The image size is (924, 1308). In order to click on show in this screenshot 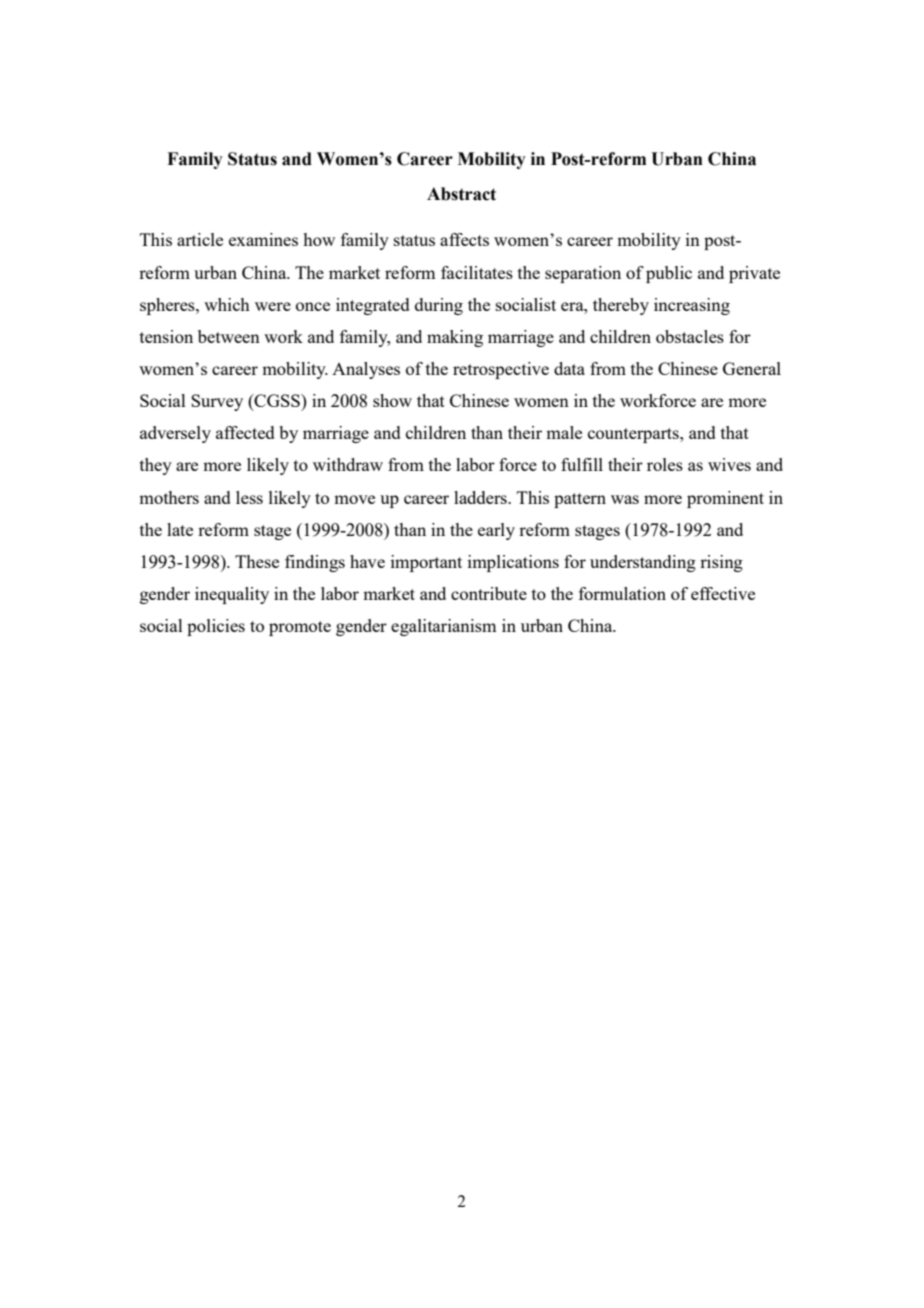, I will do `click(392, 400)`.
